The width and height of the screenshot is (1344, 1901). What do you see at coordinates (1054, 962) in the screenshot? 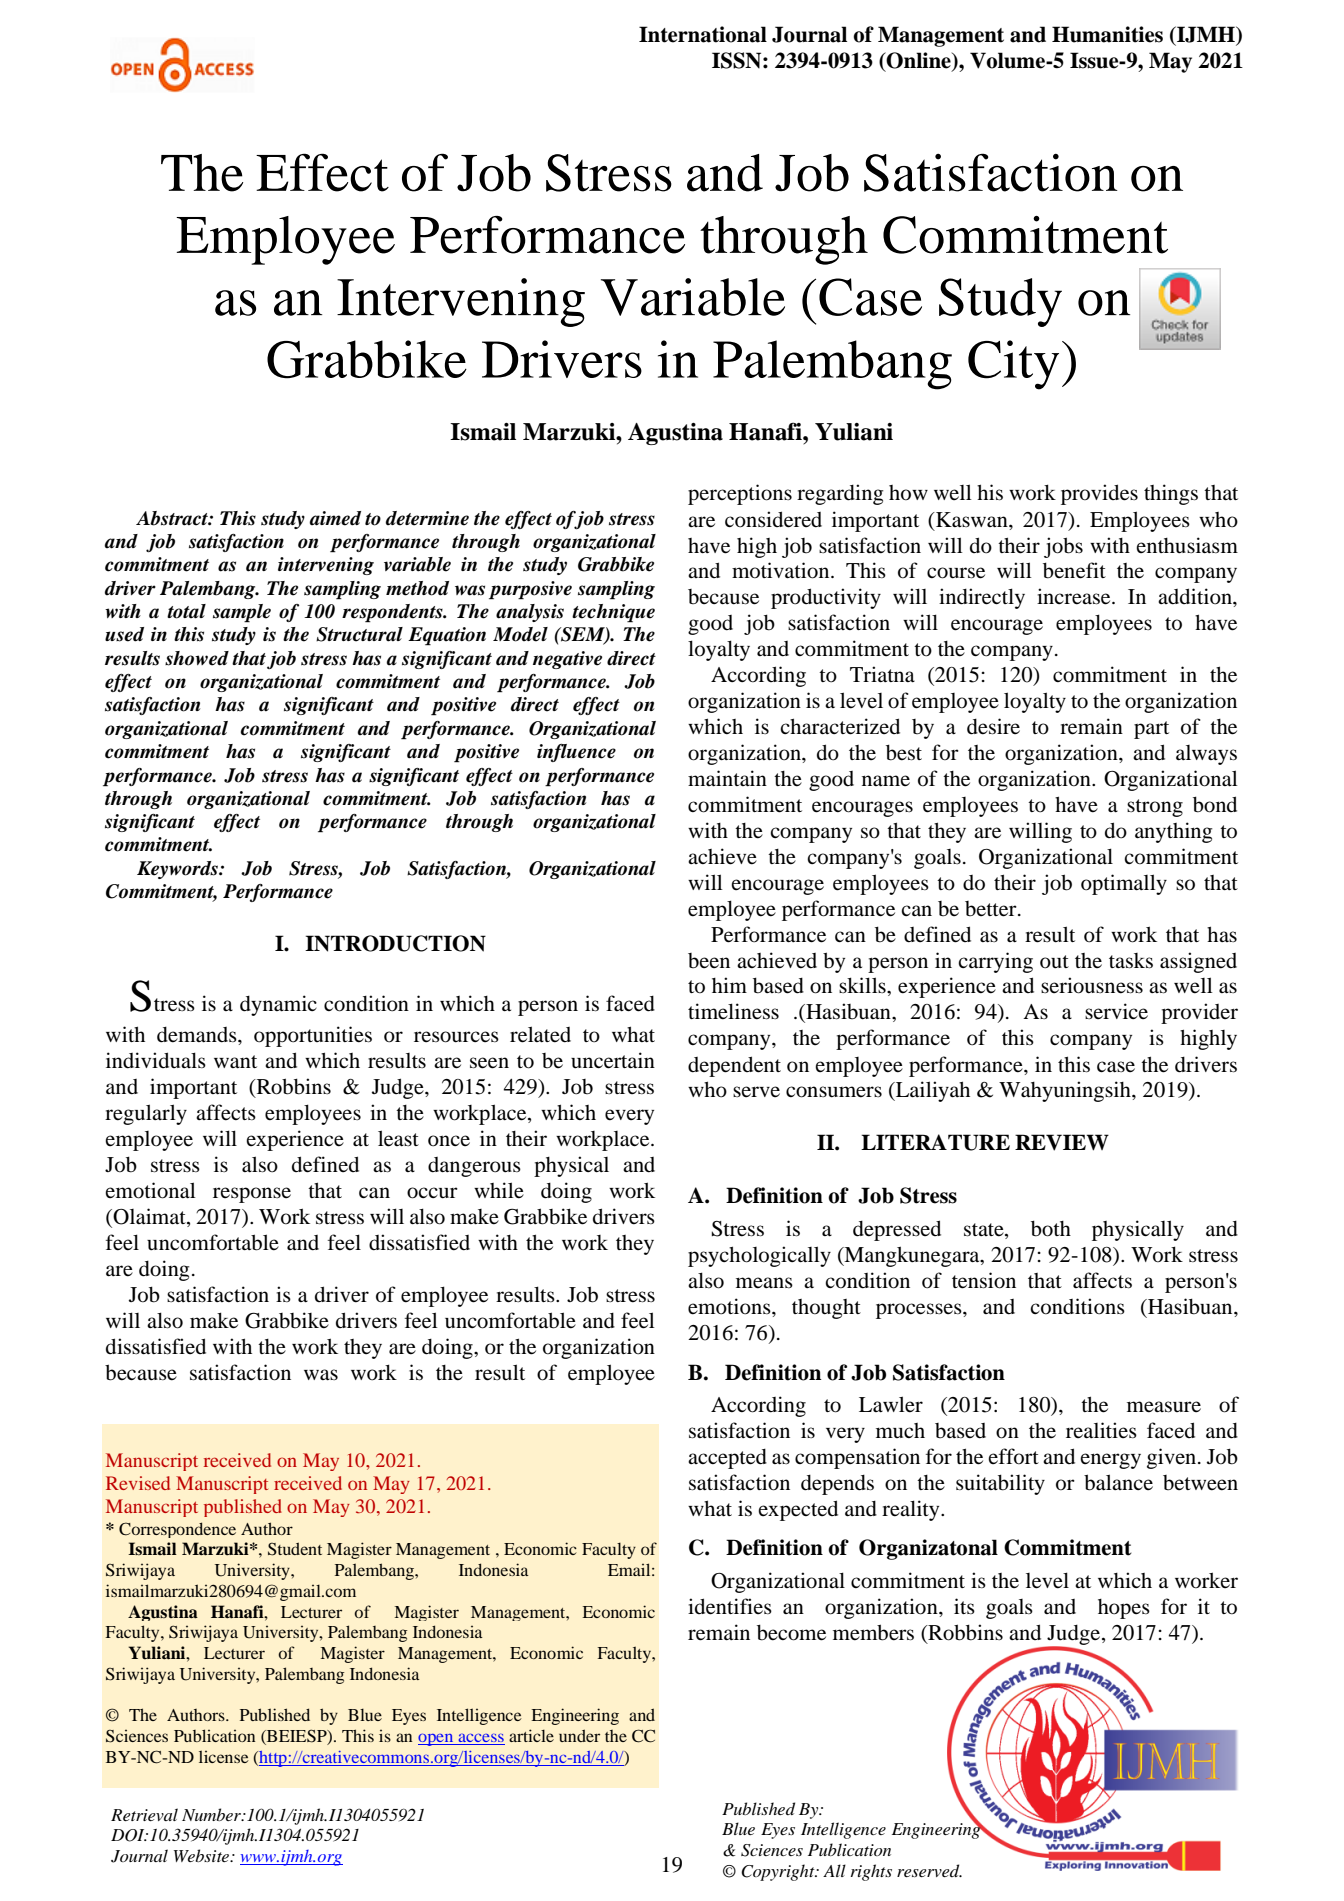
I see `out` at bounding box center [1054, 962].
